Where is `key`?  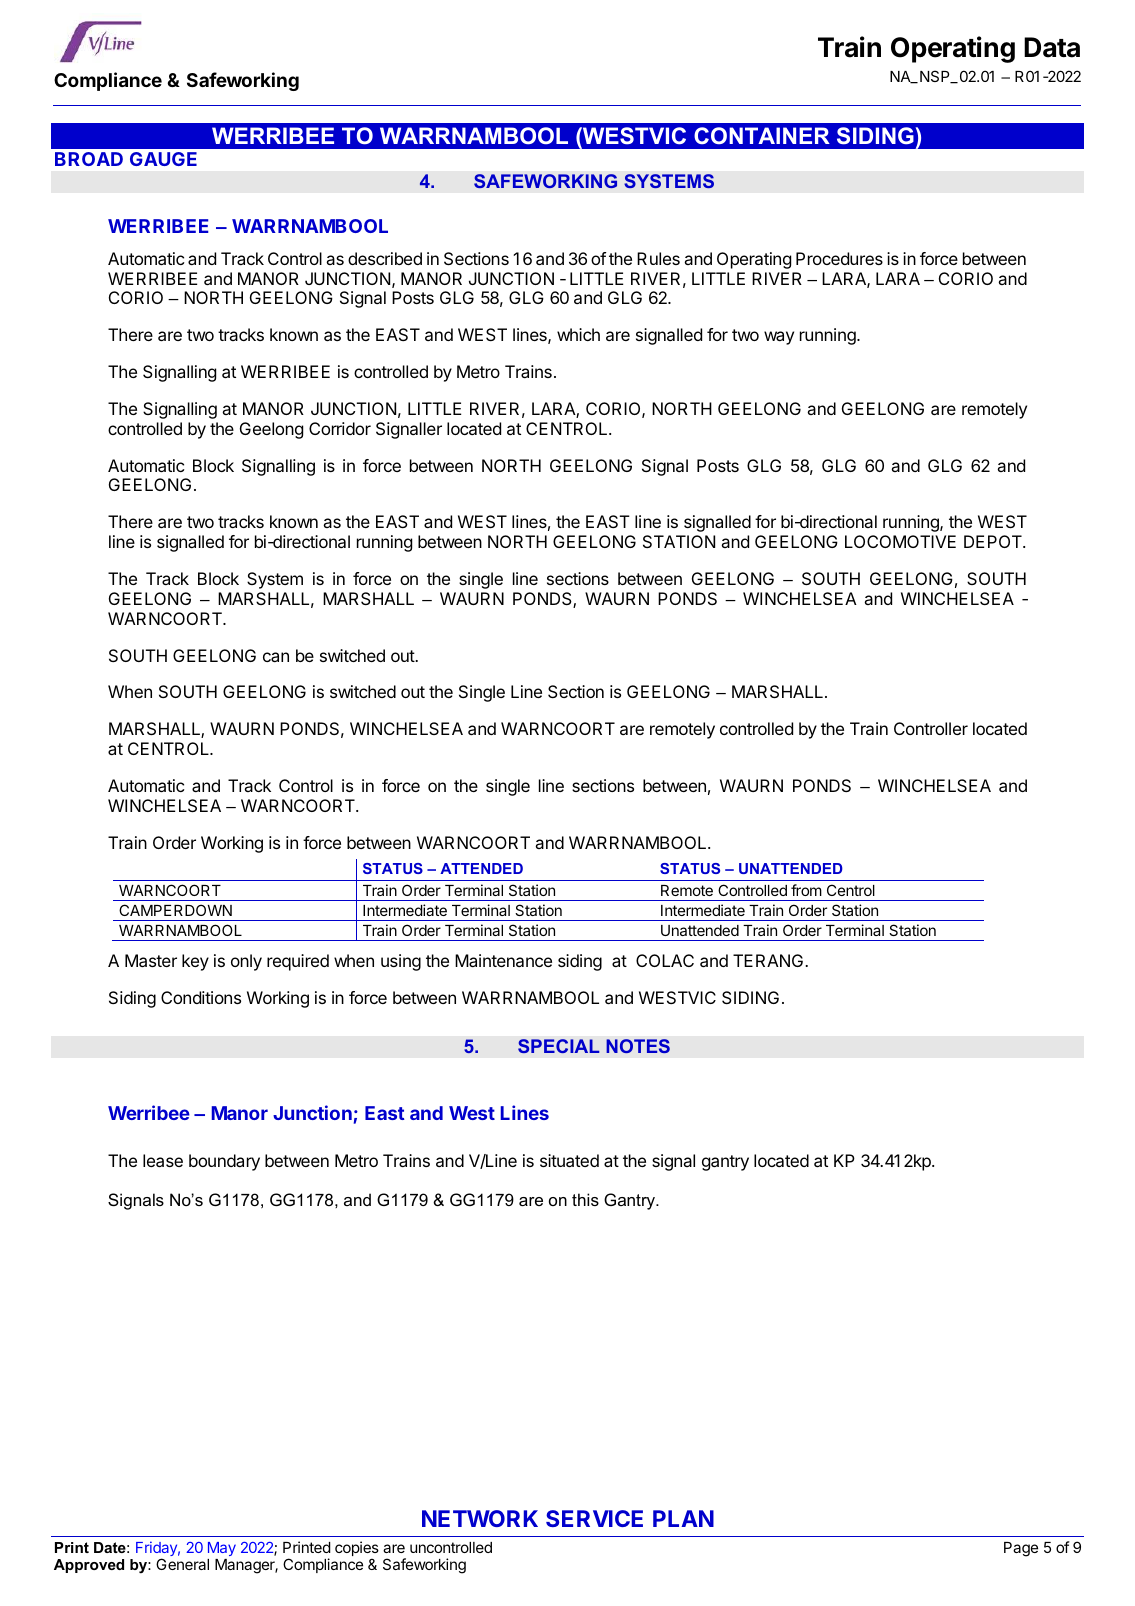 key is located at coordinates (195, 962).
